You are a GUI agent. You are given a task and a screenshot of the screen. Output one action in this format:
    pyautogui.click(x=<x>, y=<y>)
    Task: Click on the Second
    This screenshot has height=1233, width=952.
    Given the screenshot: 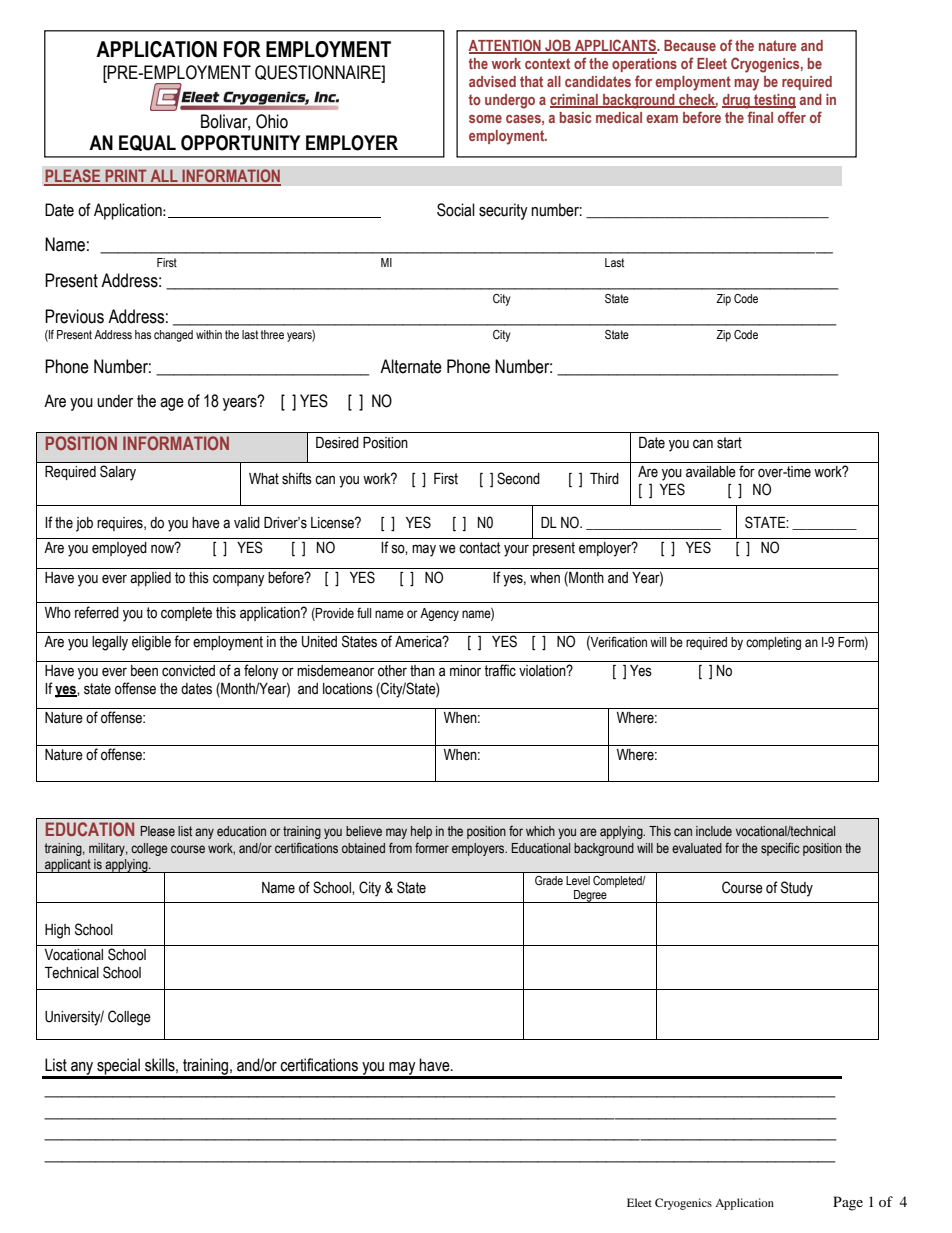 What is the action you would take?
    pyautogui.click(x=518, y=478)
